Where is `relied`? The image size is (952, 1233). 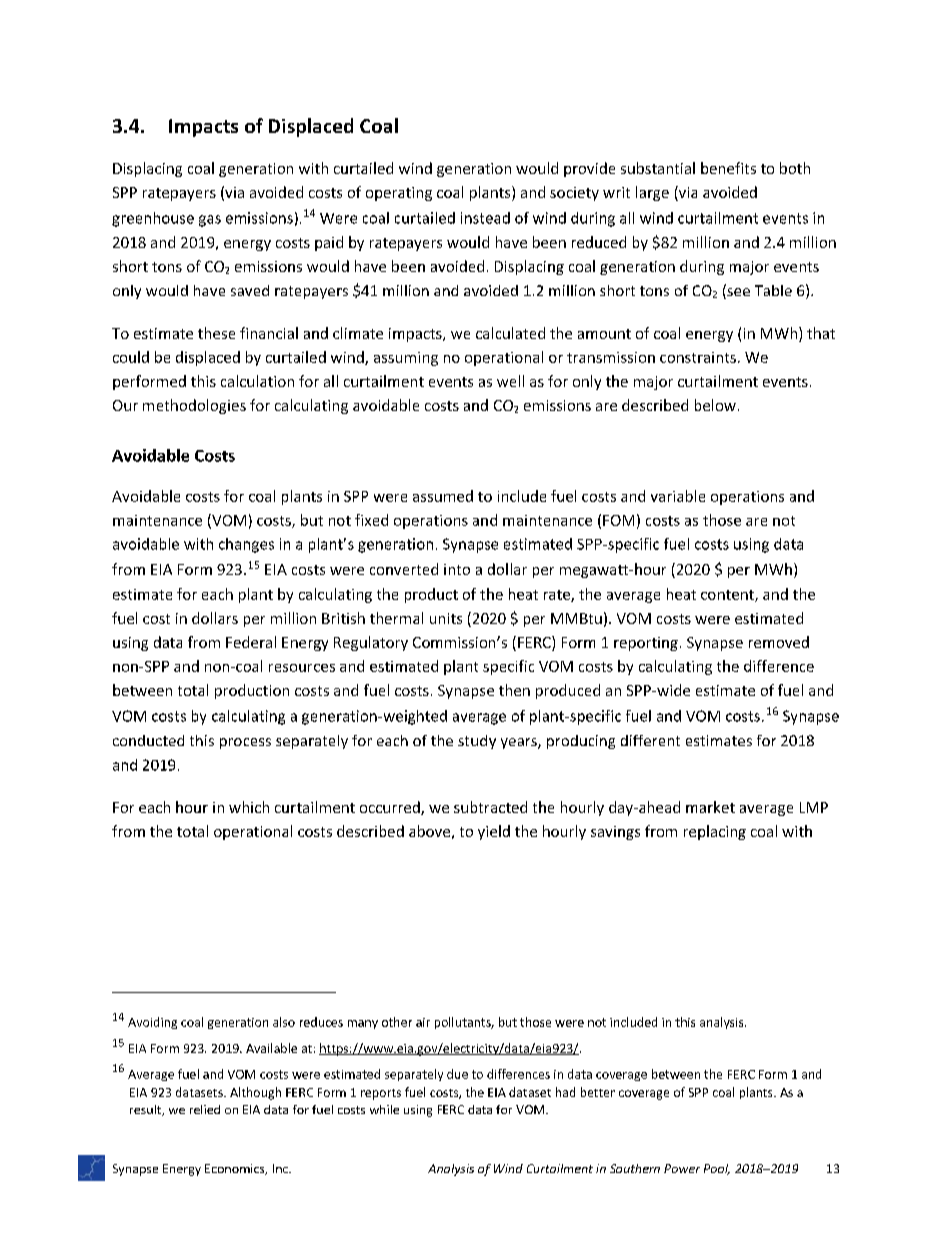 relied is located at coordinates (205, 1109).
